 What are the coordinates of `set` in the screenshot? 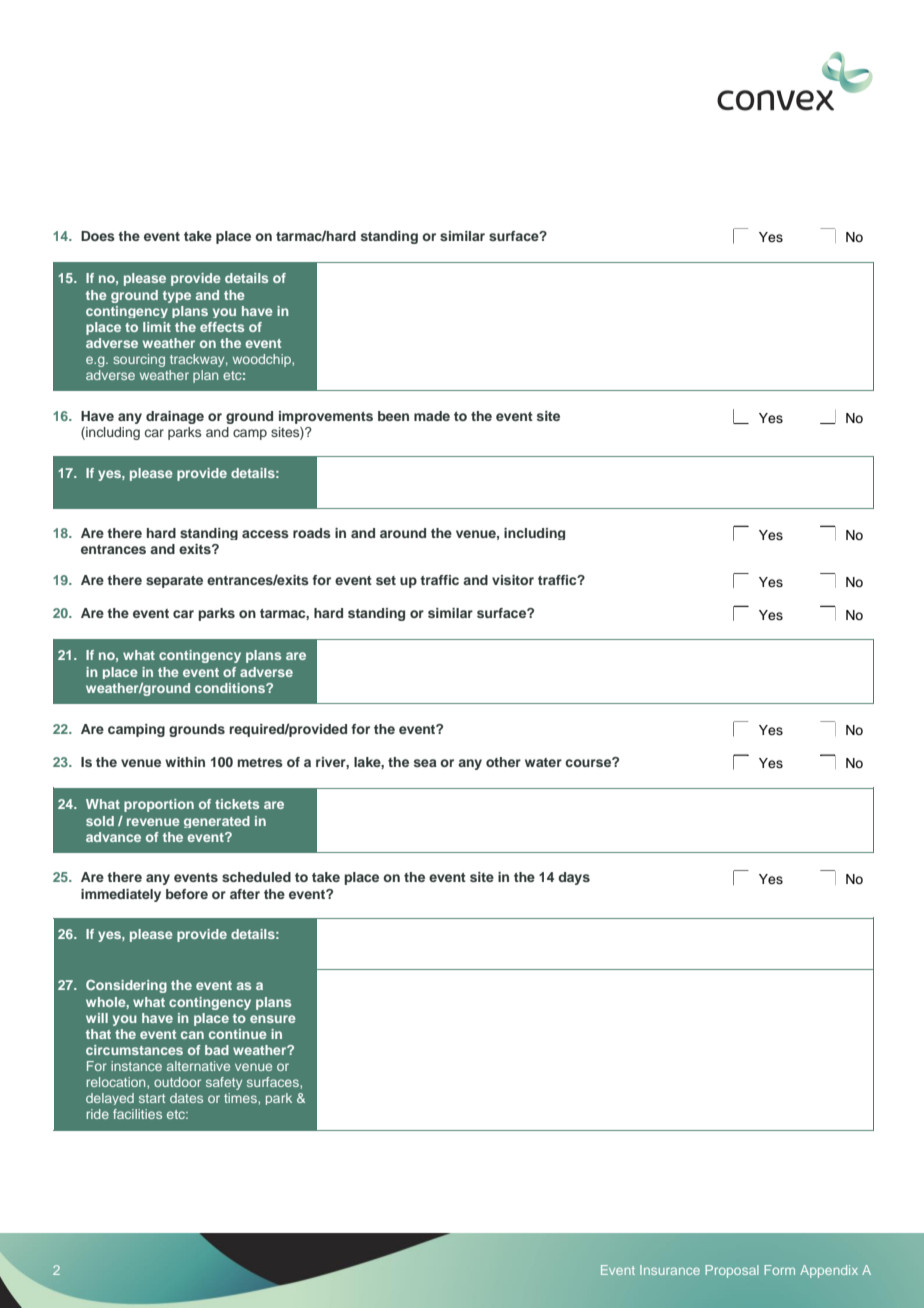 It's located at (386, 580).
